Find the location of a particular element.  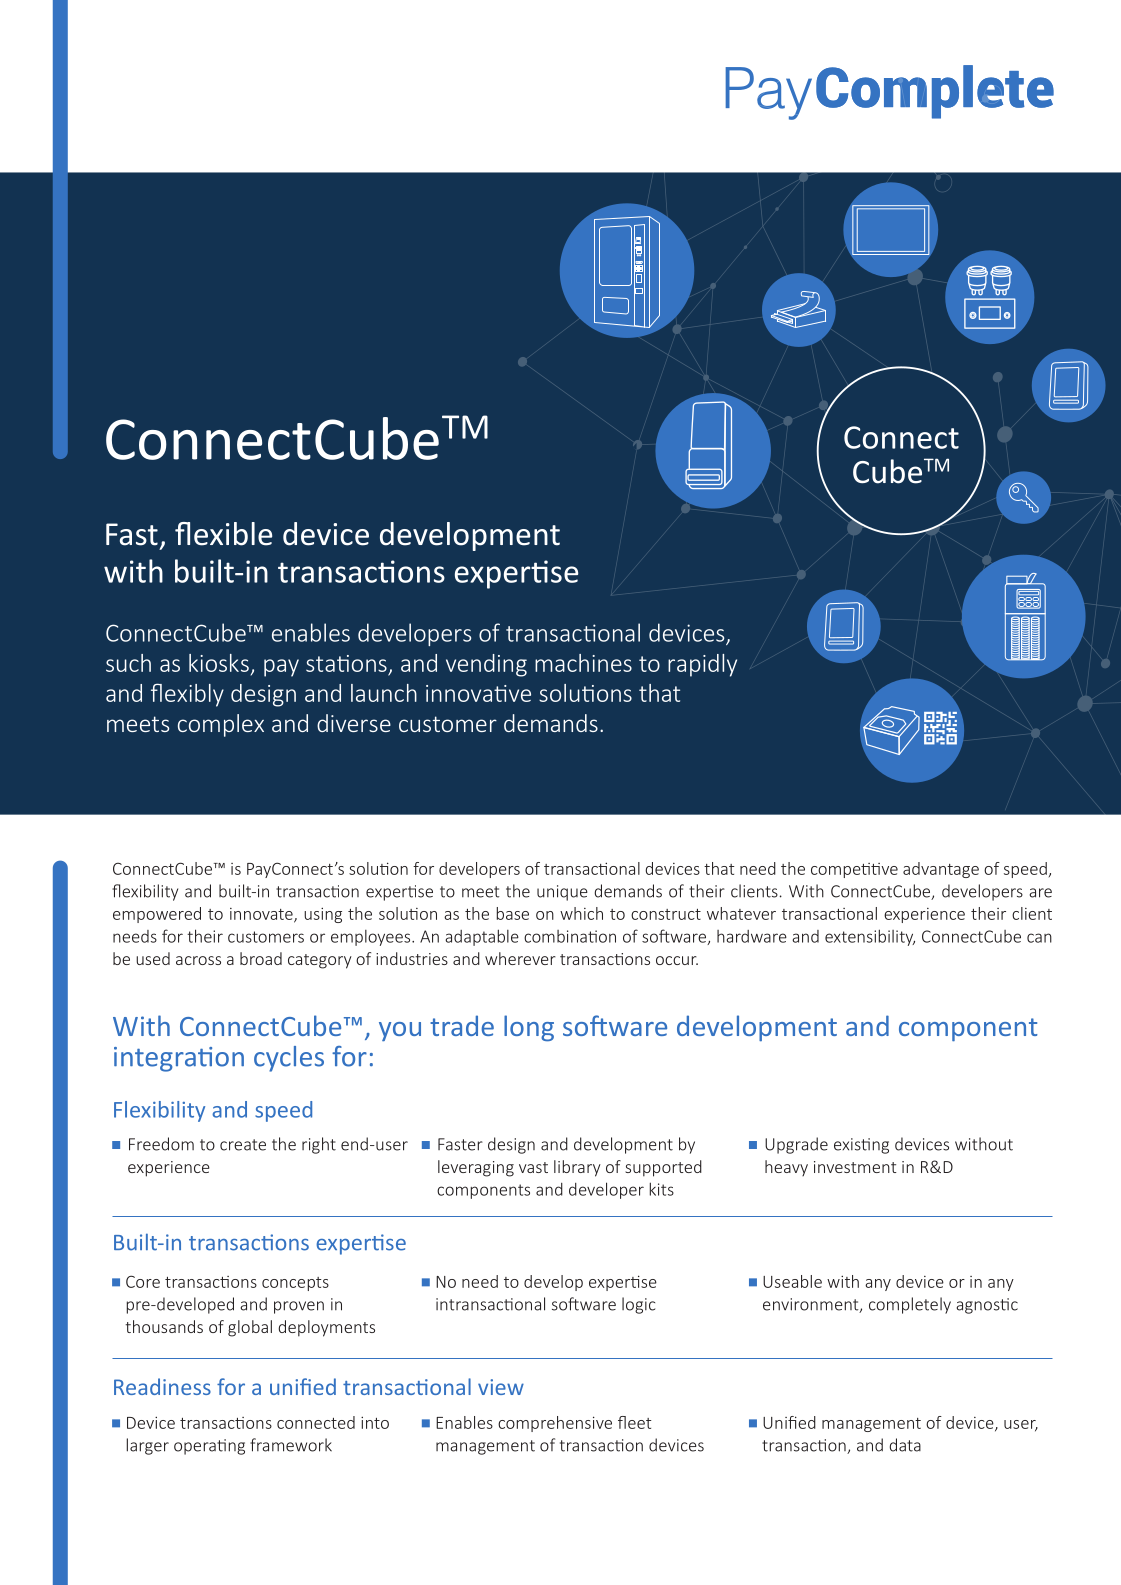

existing is located at coordinates (861, 1146).
